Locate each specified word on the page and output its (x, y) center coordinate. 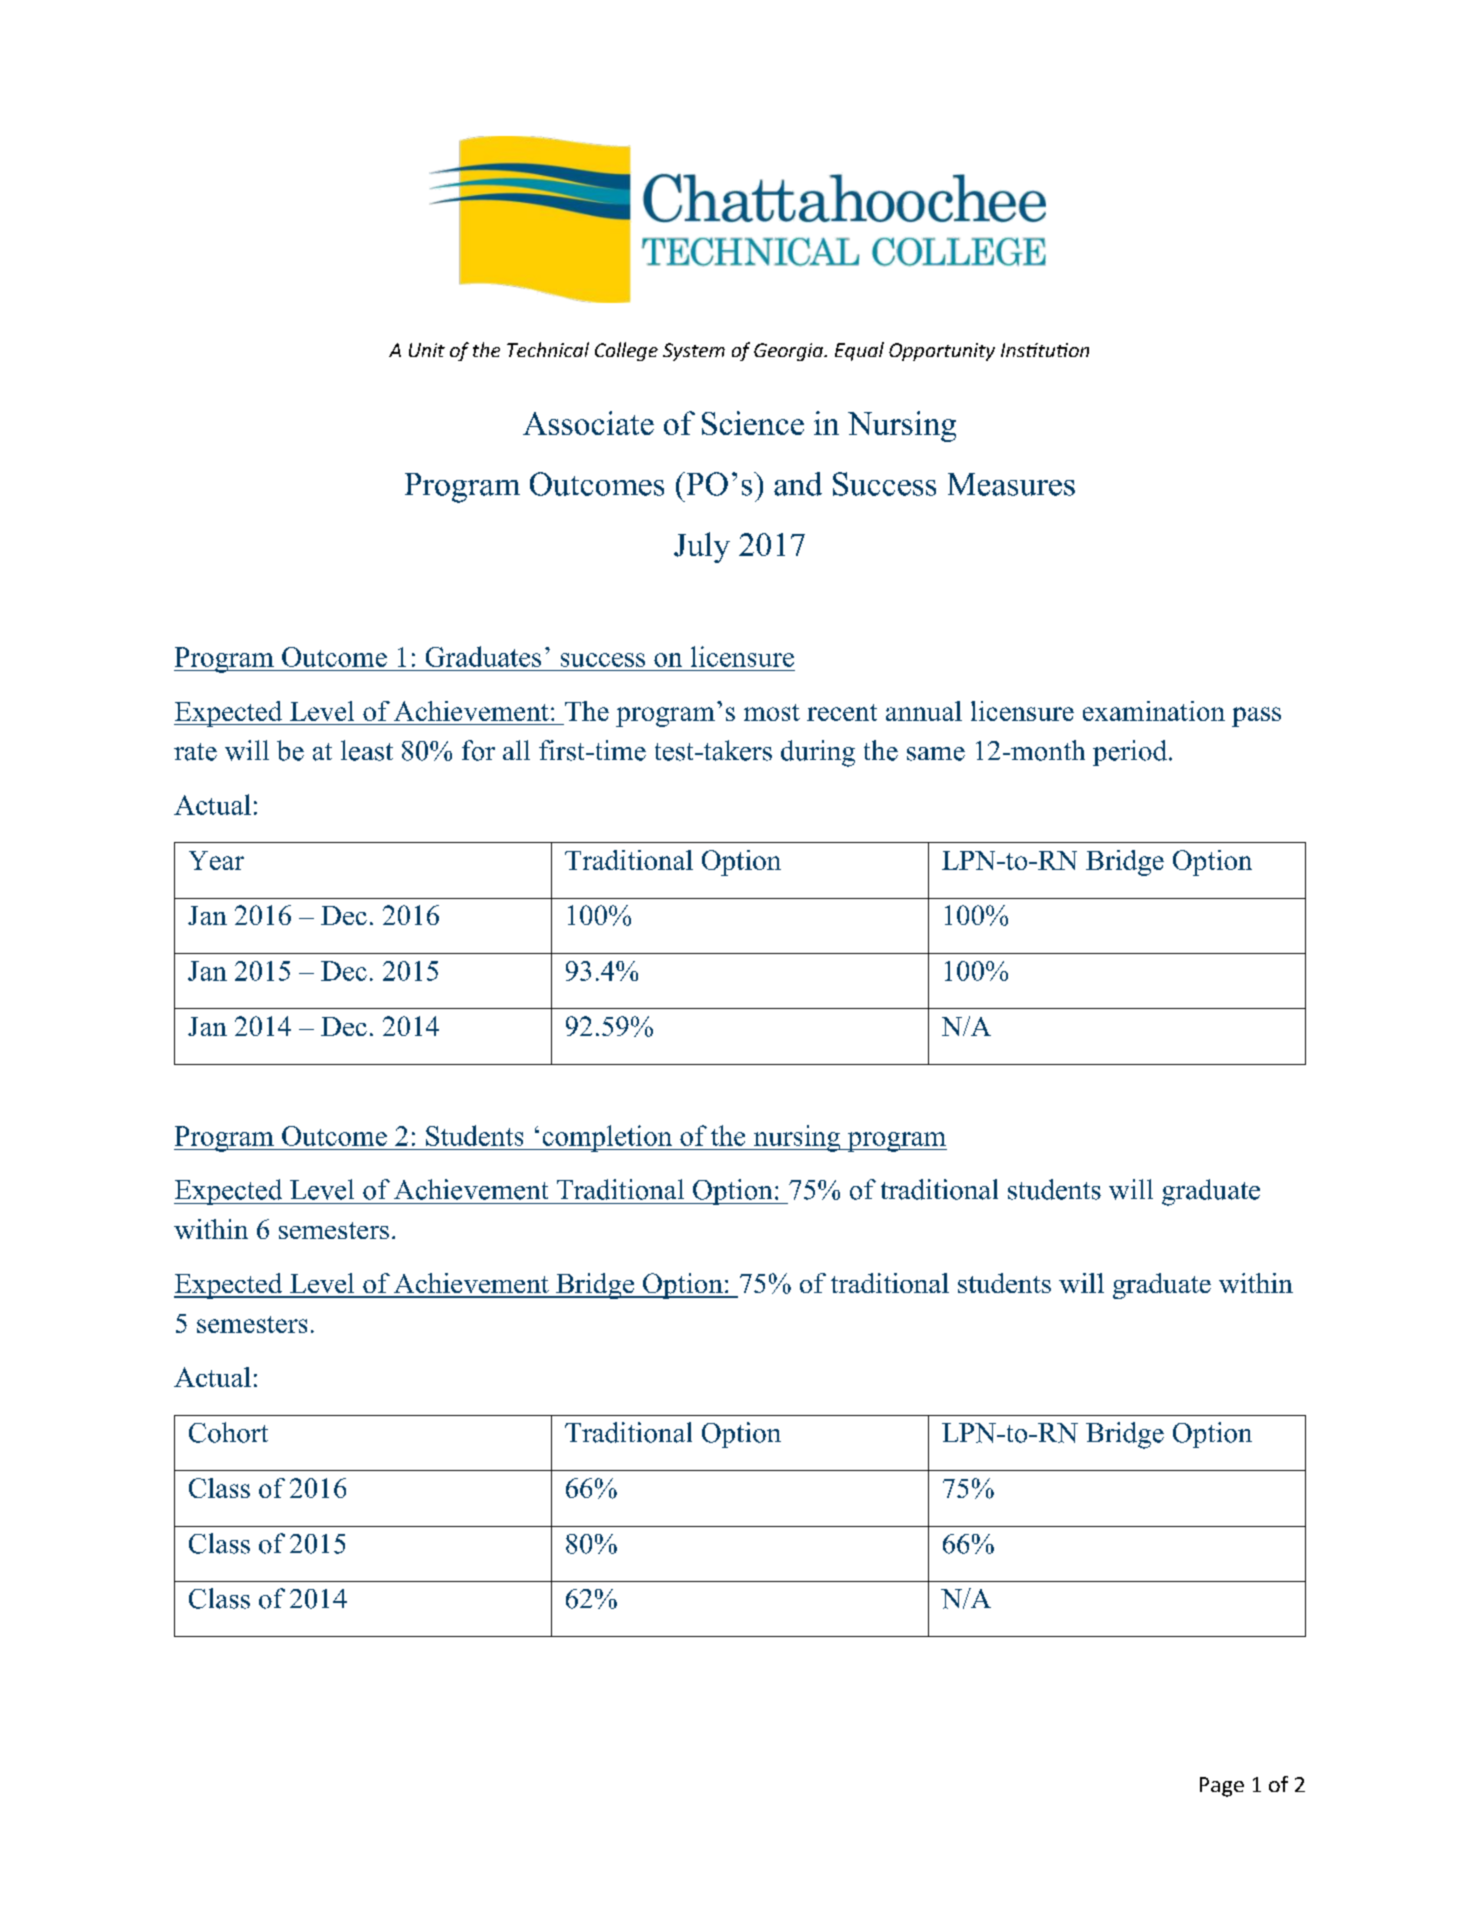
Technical (548, 349)
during (818, 753)
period (1130, 753)
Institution (1045, 350)
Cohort (228, 1432)
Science (753, 423)
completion (607, 1138)
